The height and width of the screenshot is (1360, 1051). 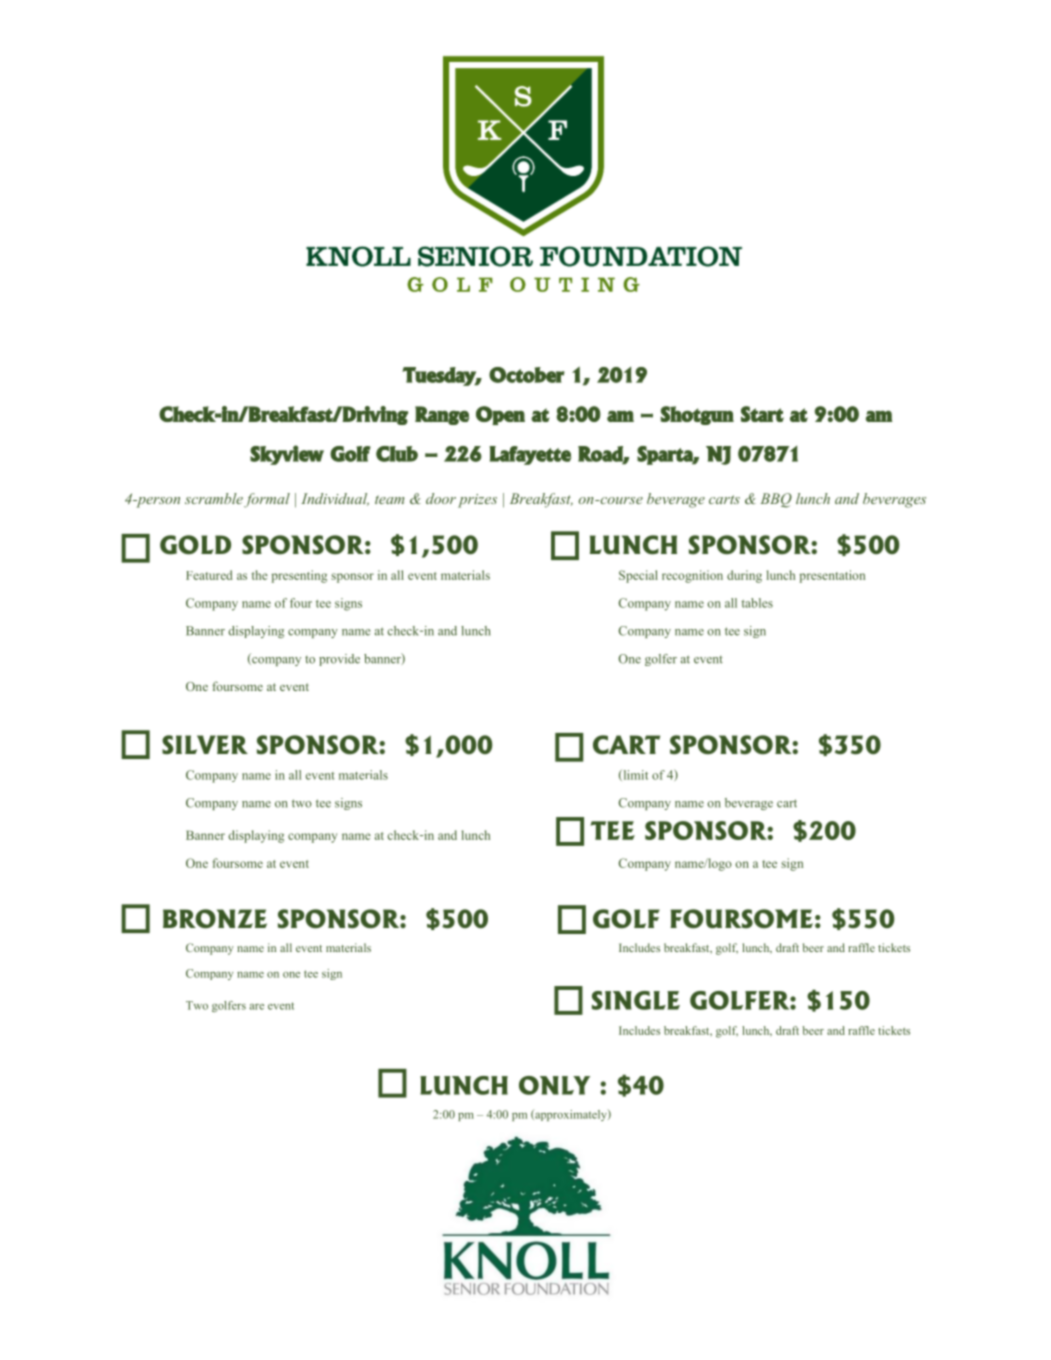 What do you see at coordinates (762, 414) in the screenshot?
I see `Start` at bounding box center [762, 414].
